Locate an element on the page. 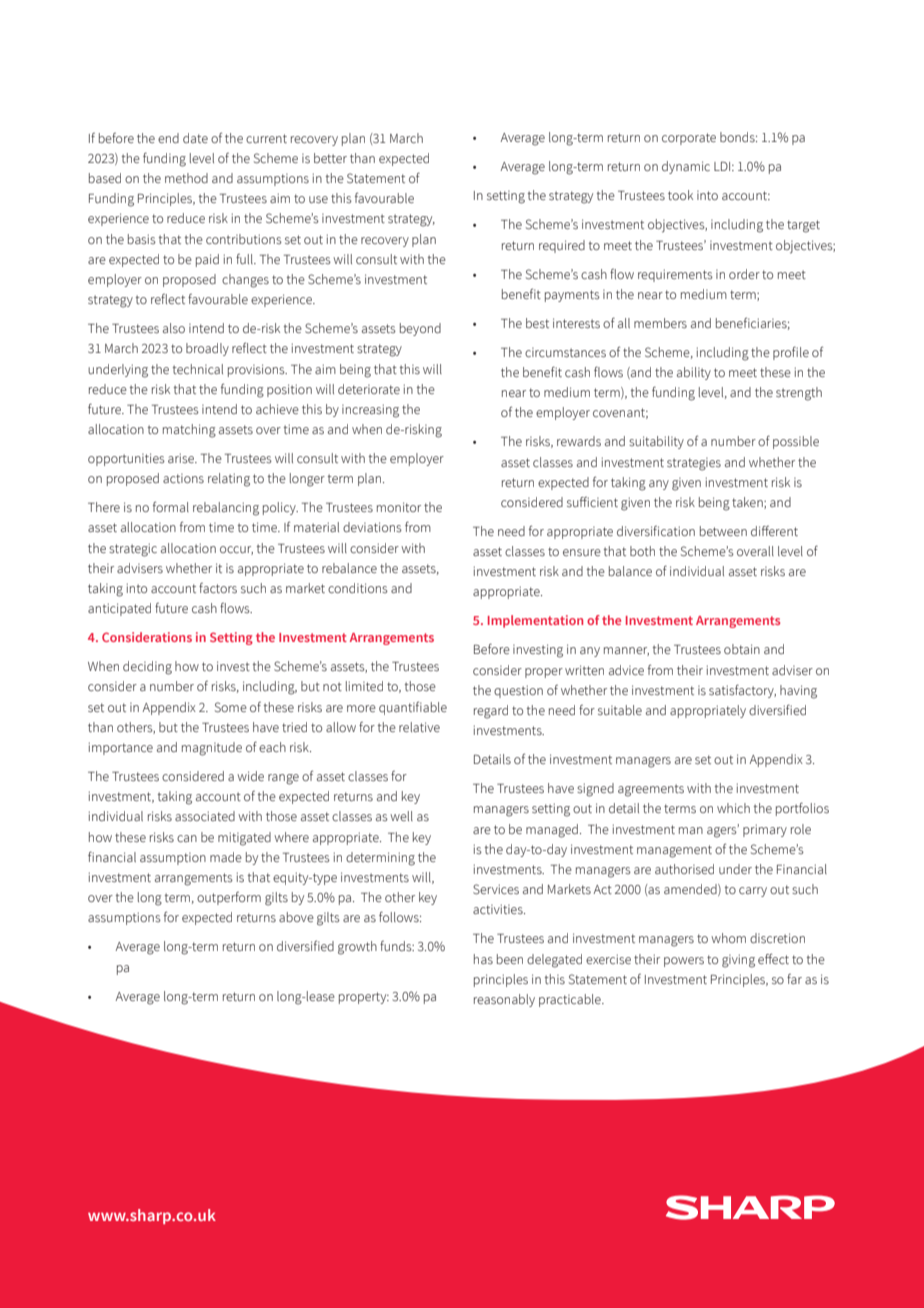 The height and width of the document is (1308, 924). Some is located at coordinates (231, 707).
